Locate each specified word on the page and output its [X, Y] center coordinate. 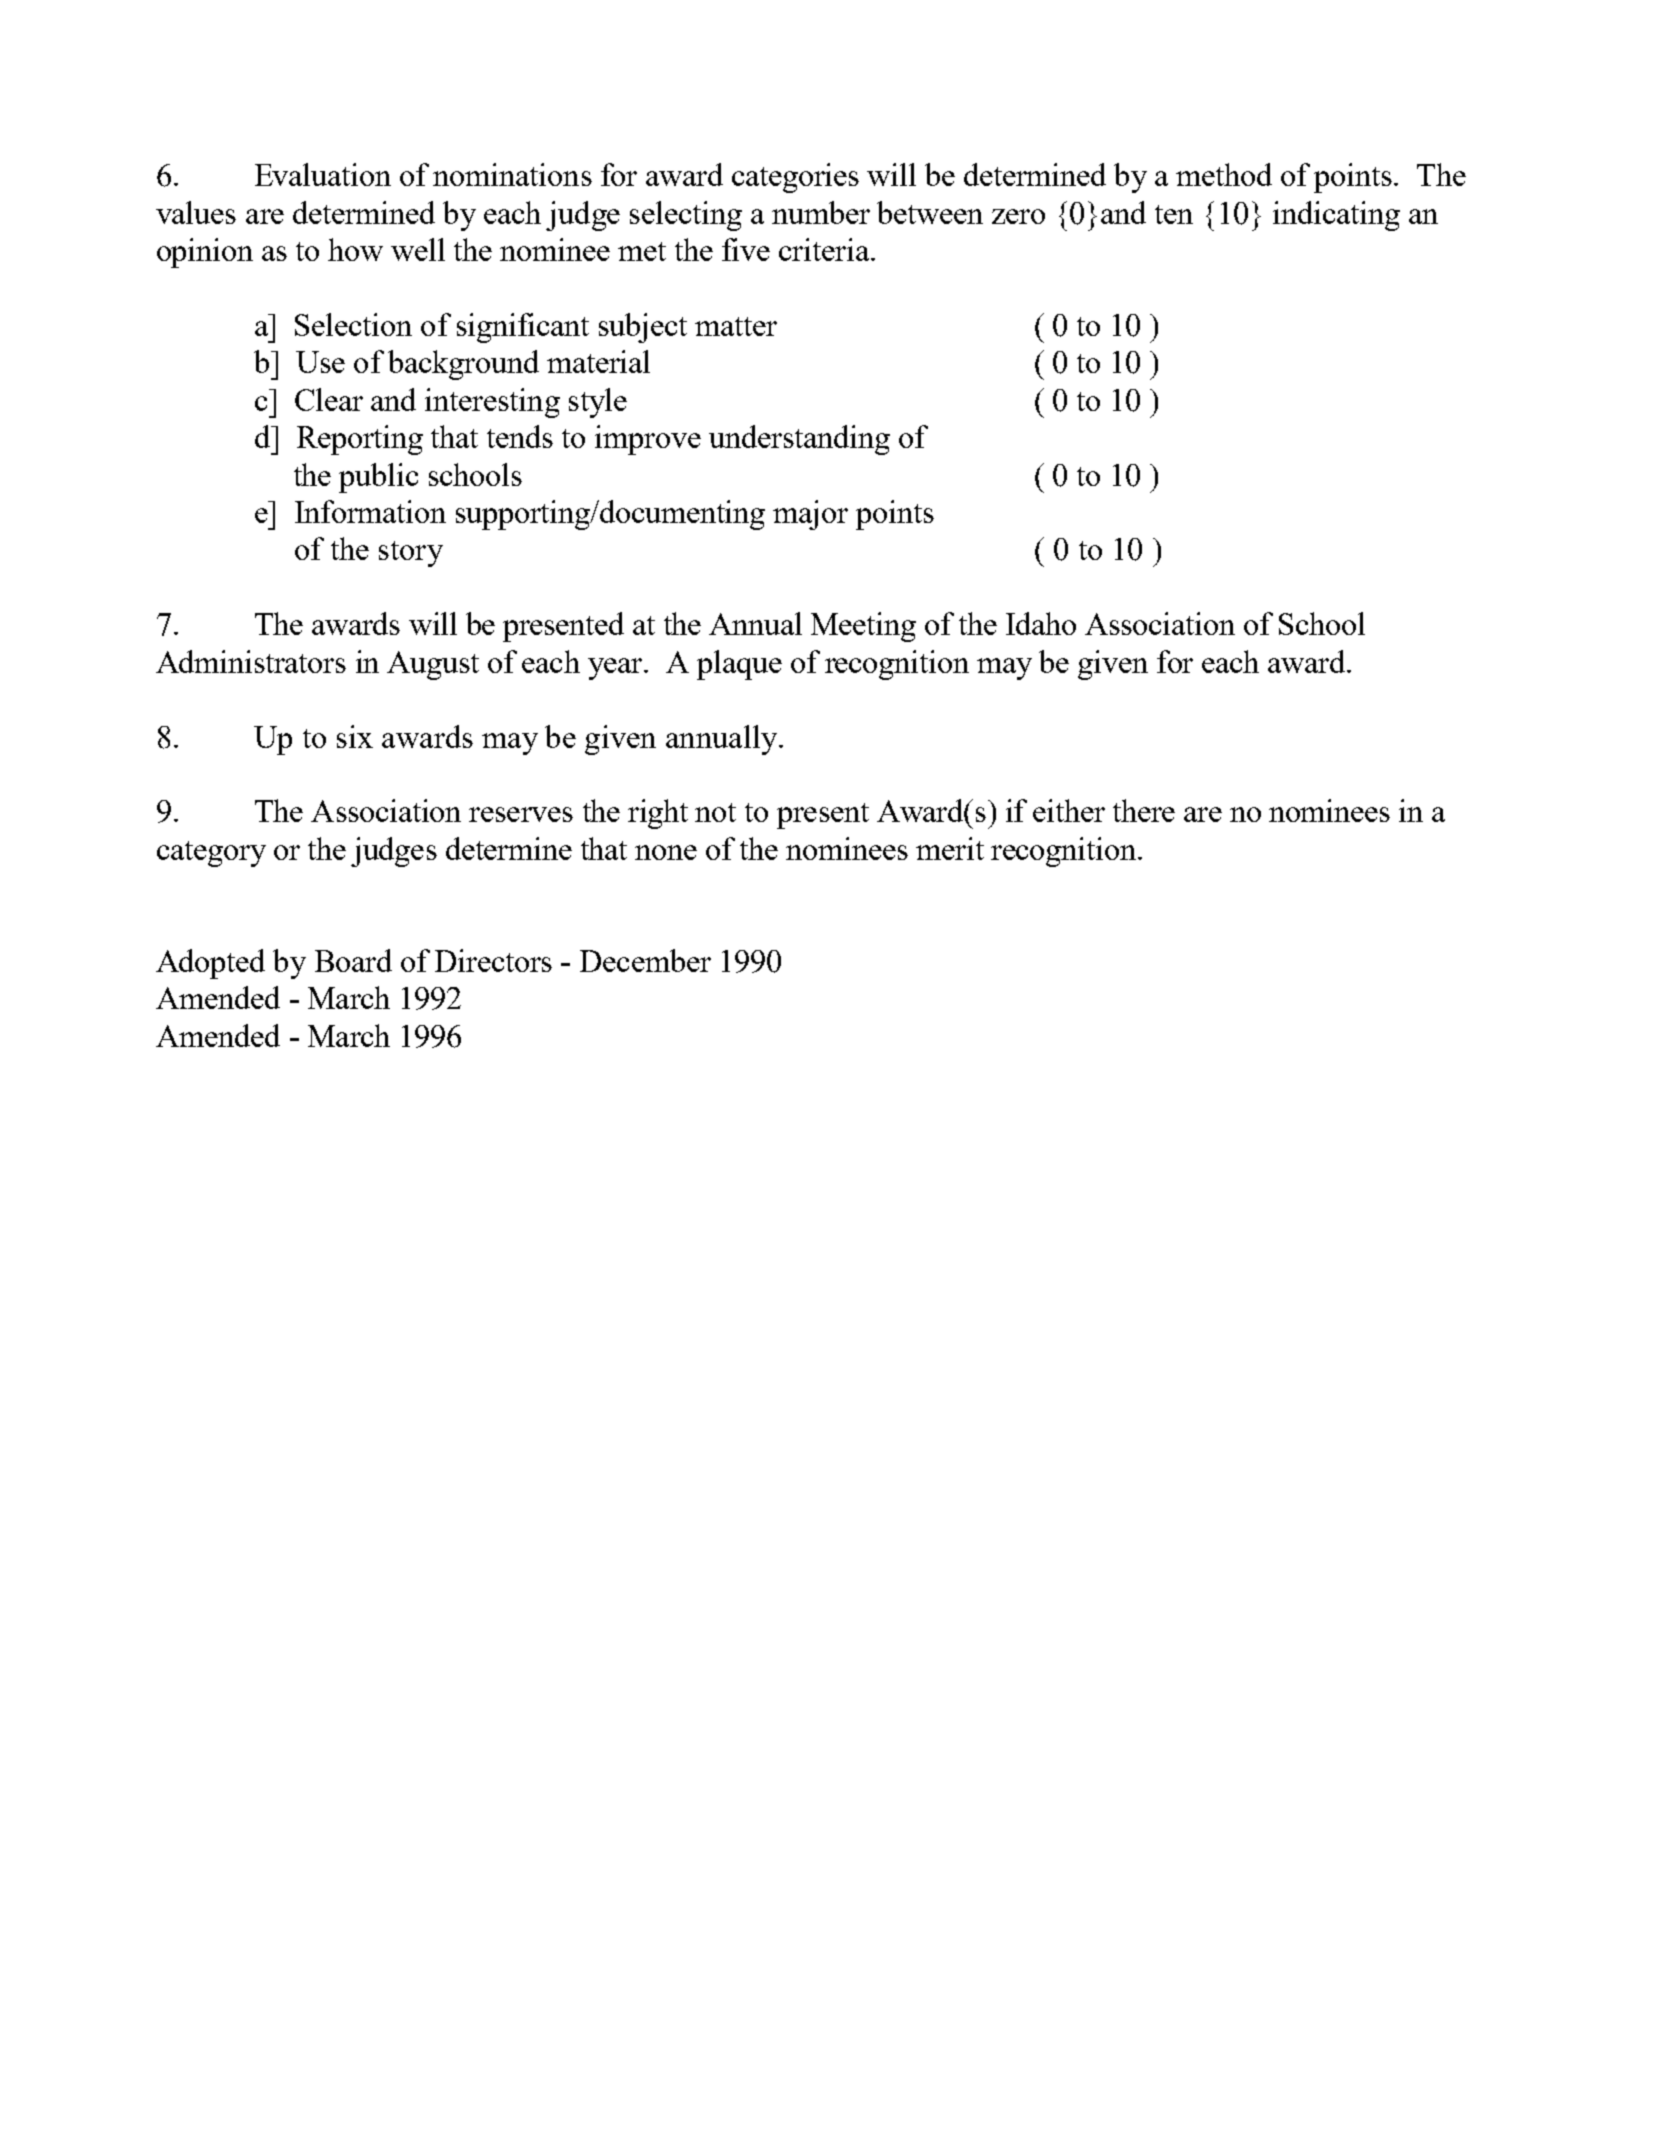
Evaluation [323, 174]
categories [795, 178]
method [1224, 174]
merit [950, 848]
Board [353, 960]
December [645, 960]
